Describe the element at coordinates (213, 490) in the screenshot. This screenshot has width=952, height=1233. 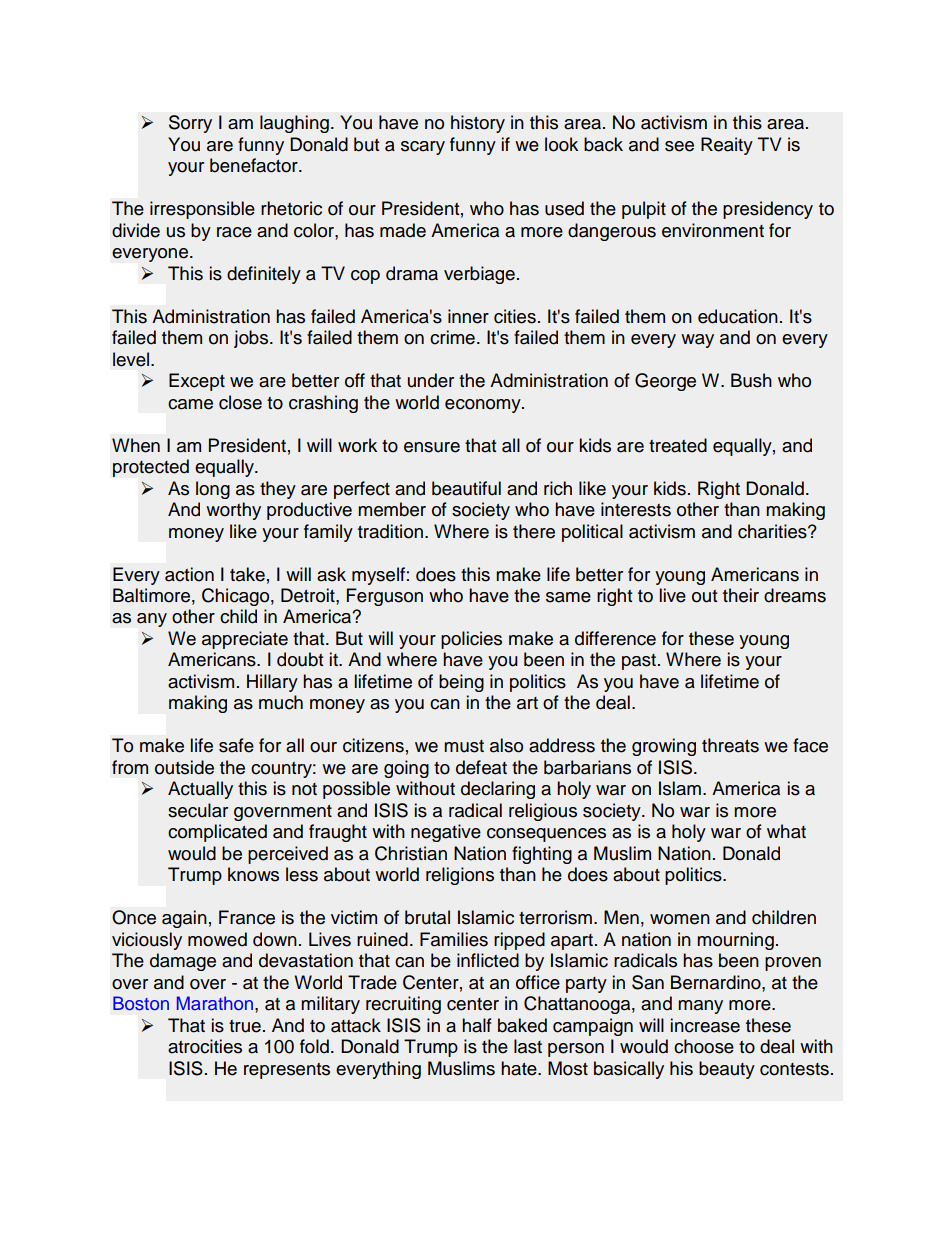
I see `long` at that location.
